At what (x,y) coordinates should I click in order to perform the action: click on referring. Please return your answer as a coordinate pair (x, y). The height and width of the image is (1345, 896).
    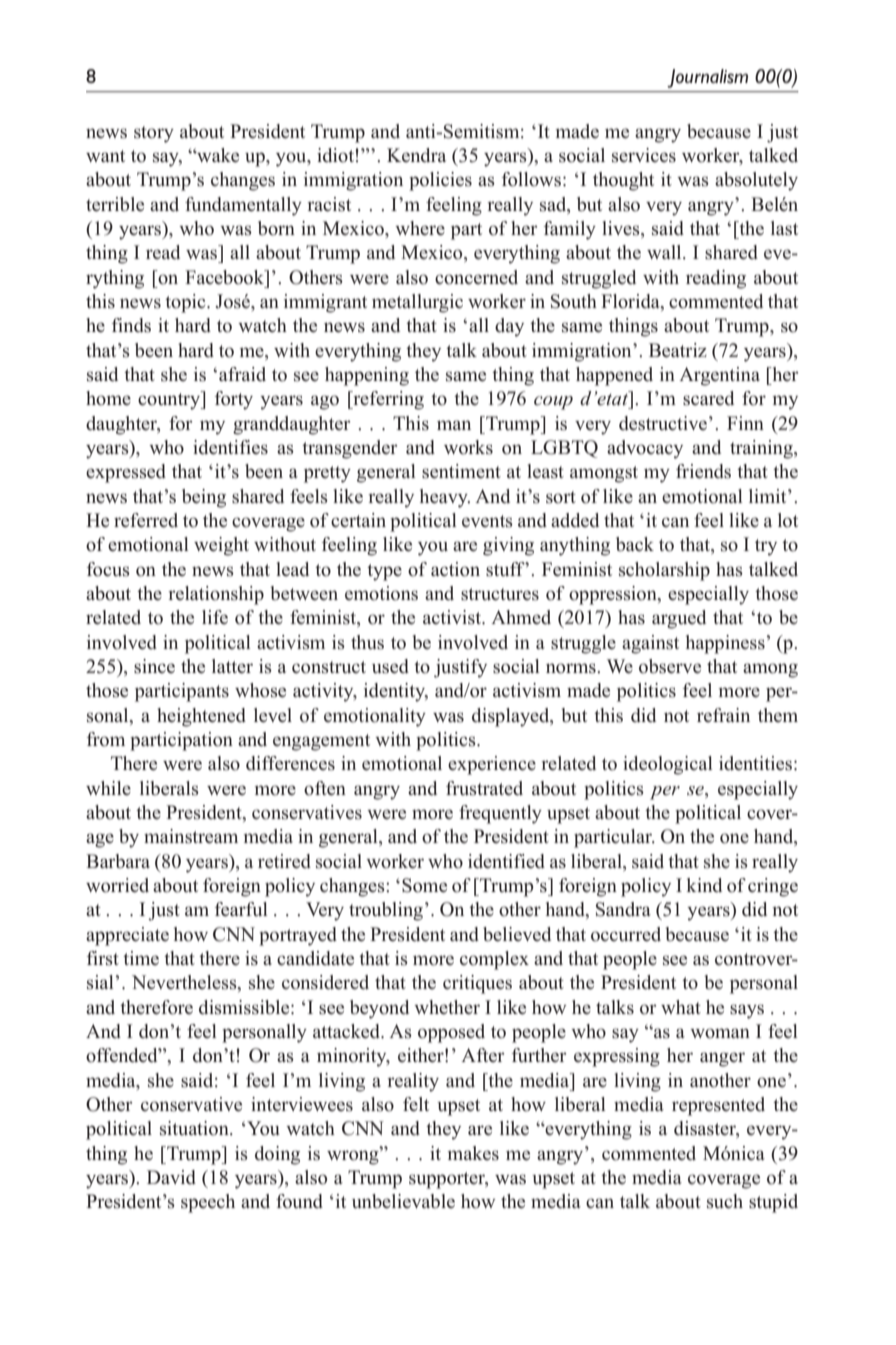
    Looking at the image, I should click on (387, 400).
